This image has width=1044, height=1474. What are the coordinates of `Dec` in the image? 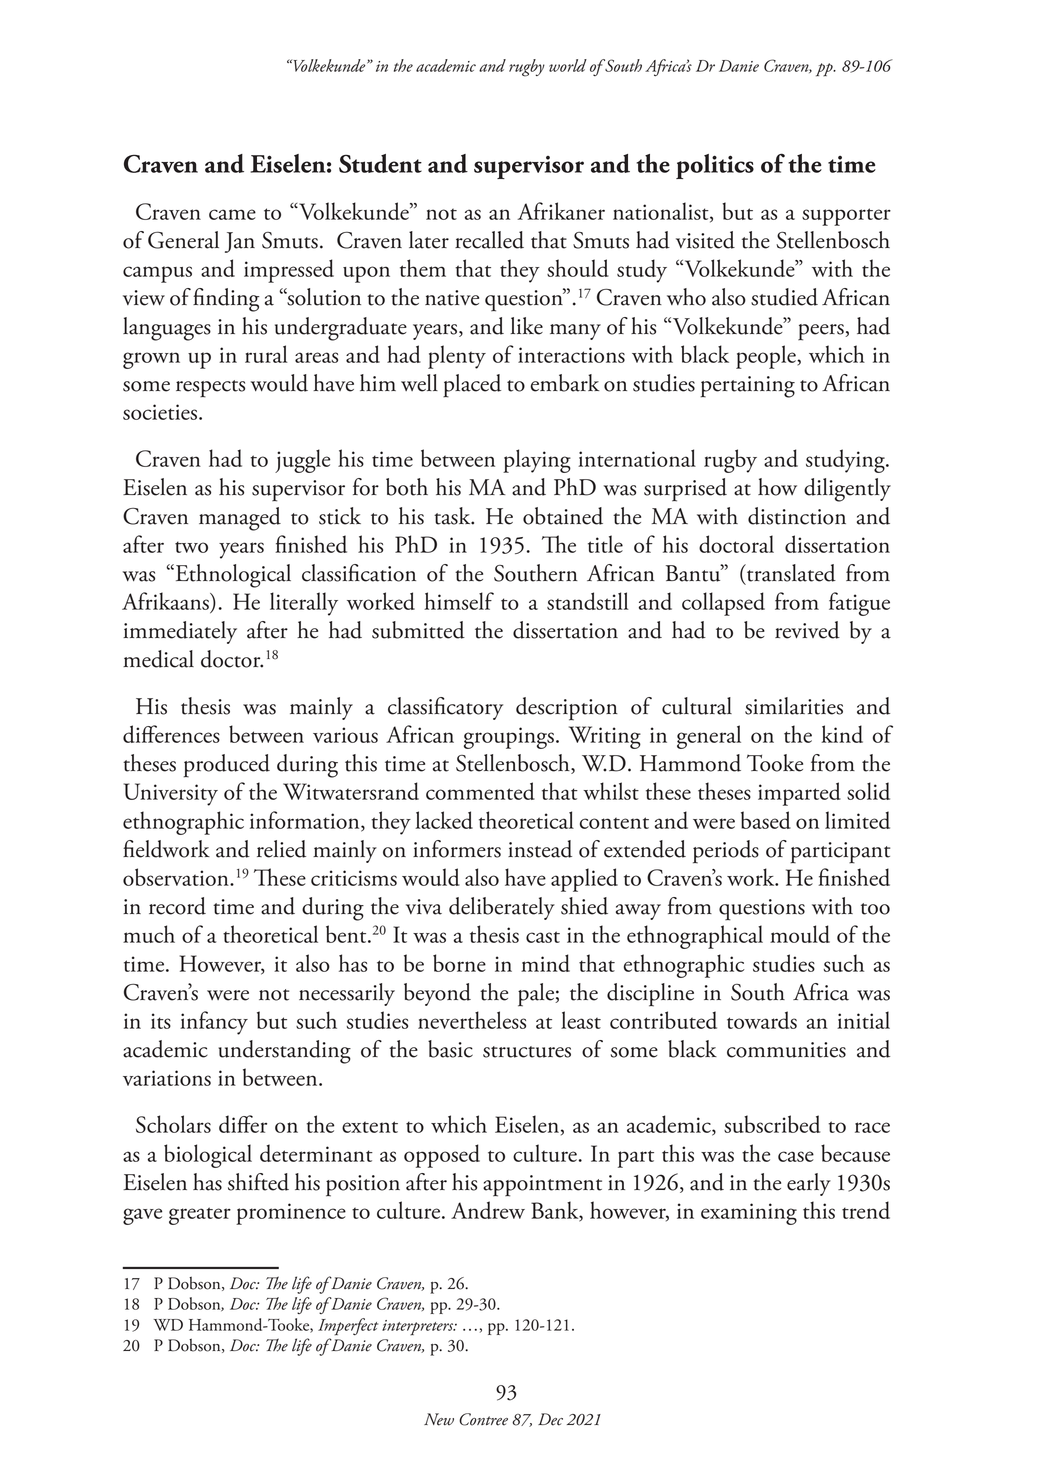 It's located at (550, 1419).
